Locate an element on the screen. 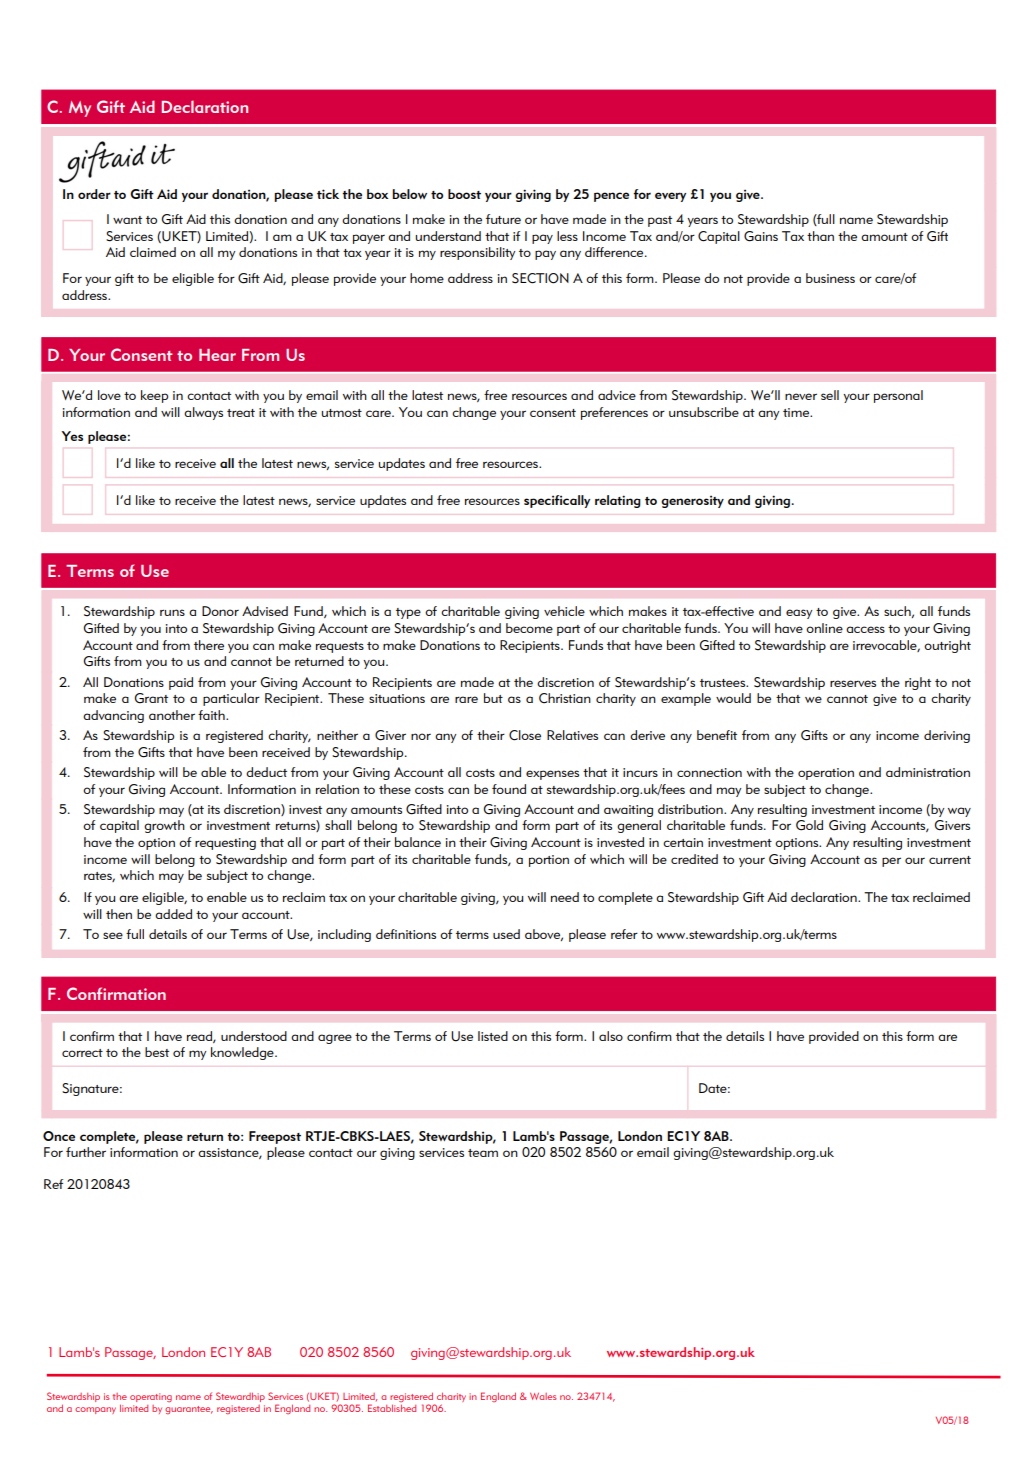 The height and width of the screenshot is (1462, 1034). growth is located at coordinates (164, 826).
